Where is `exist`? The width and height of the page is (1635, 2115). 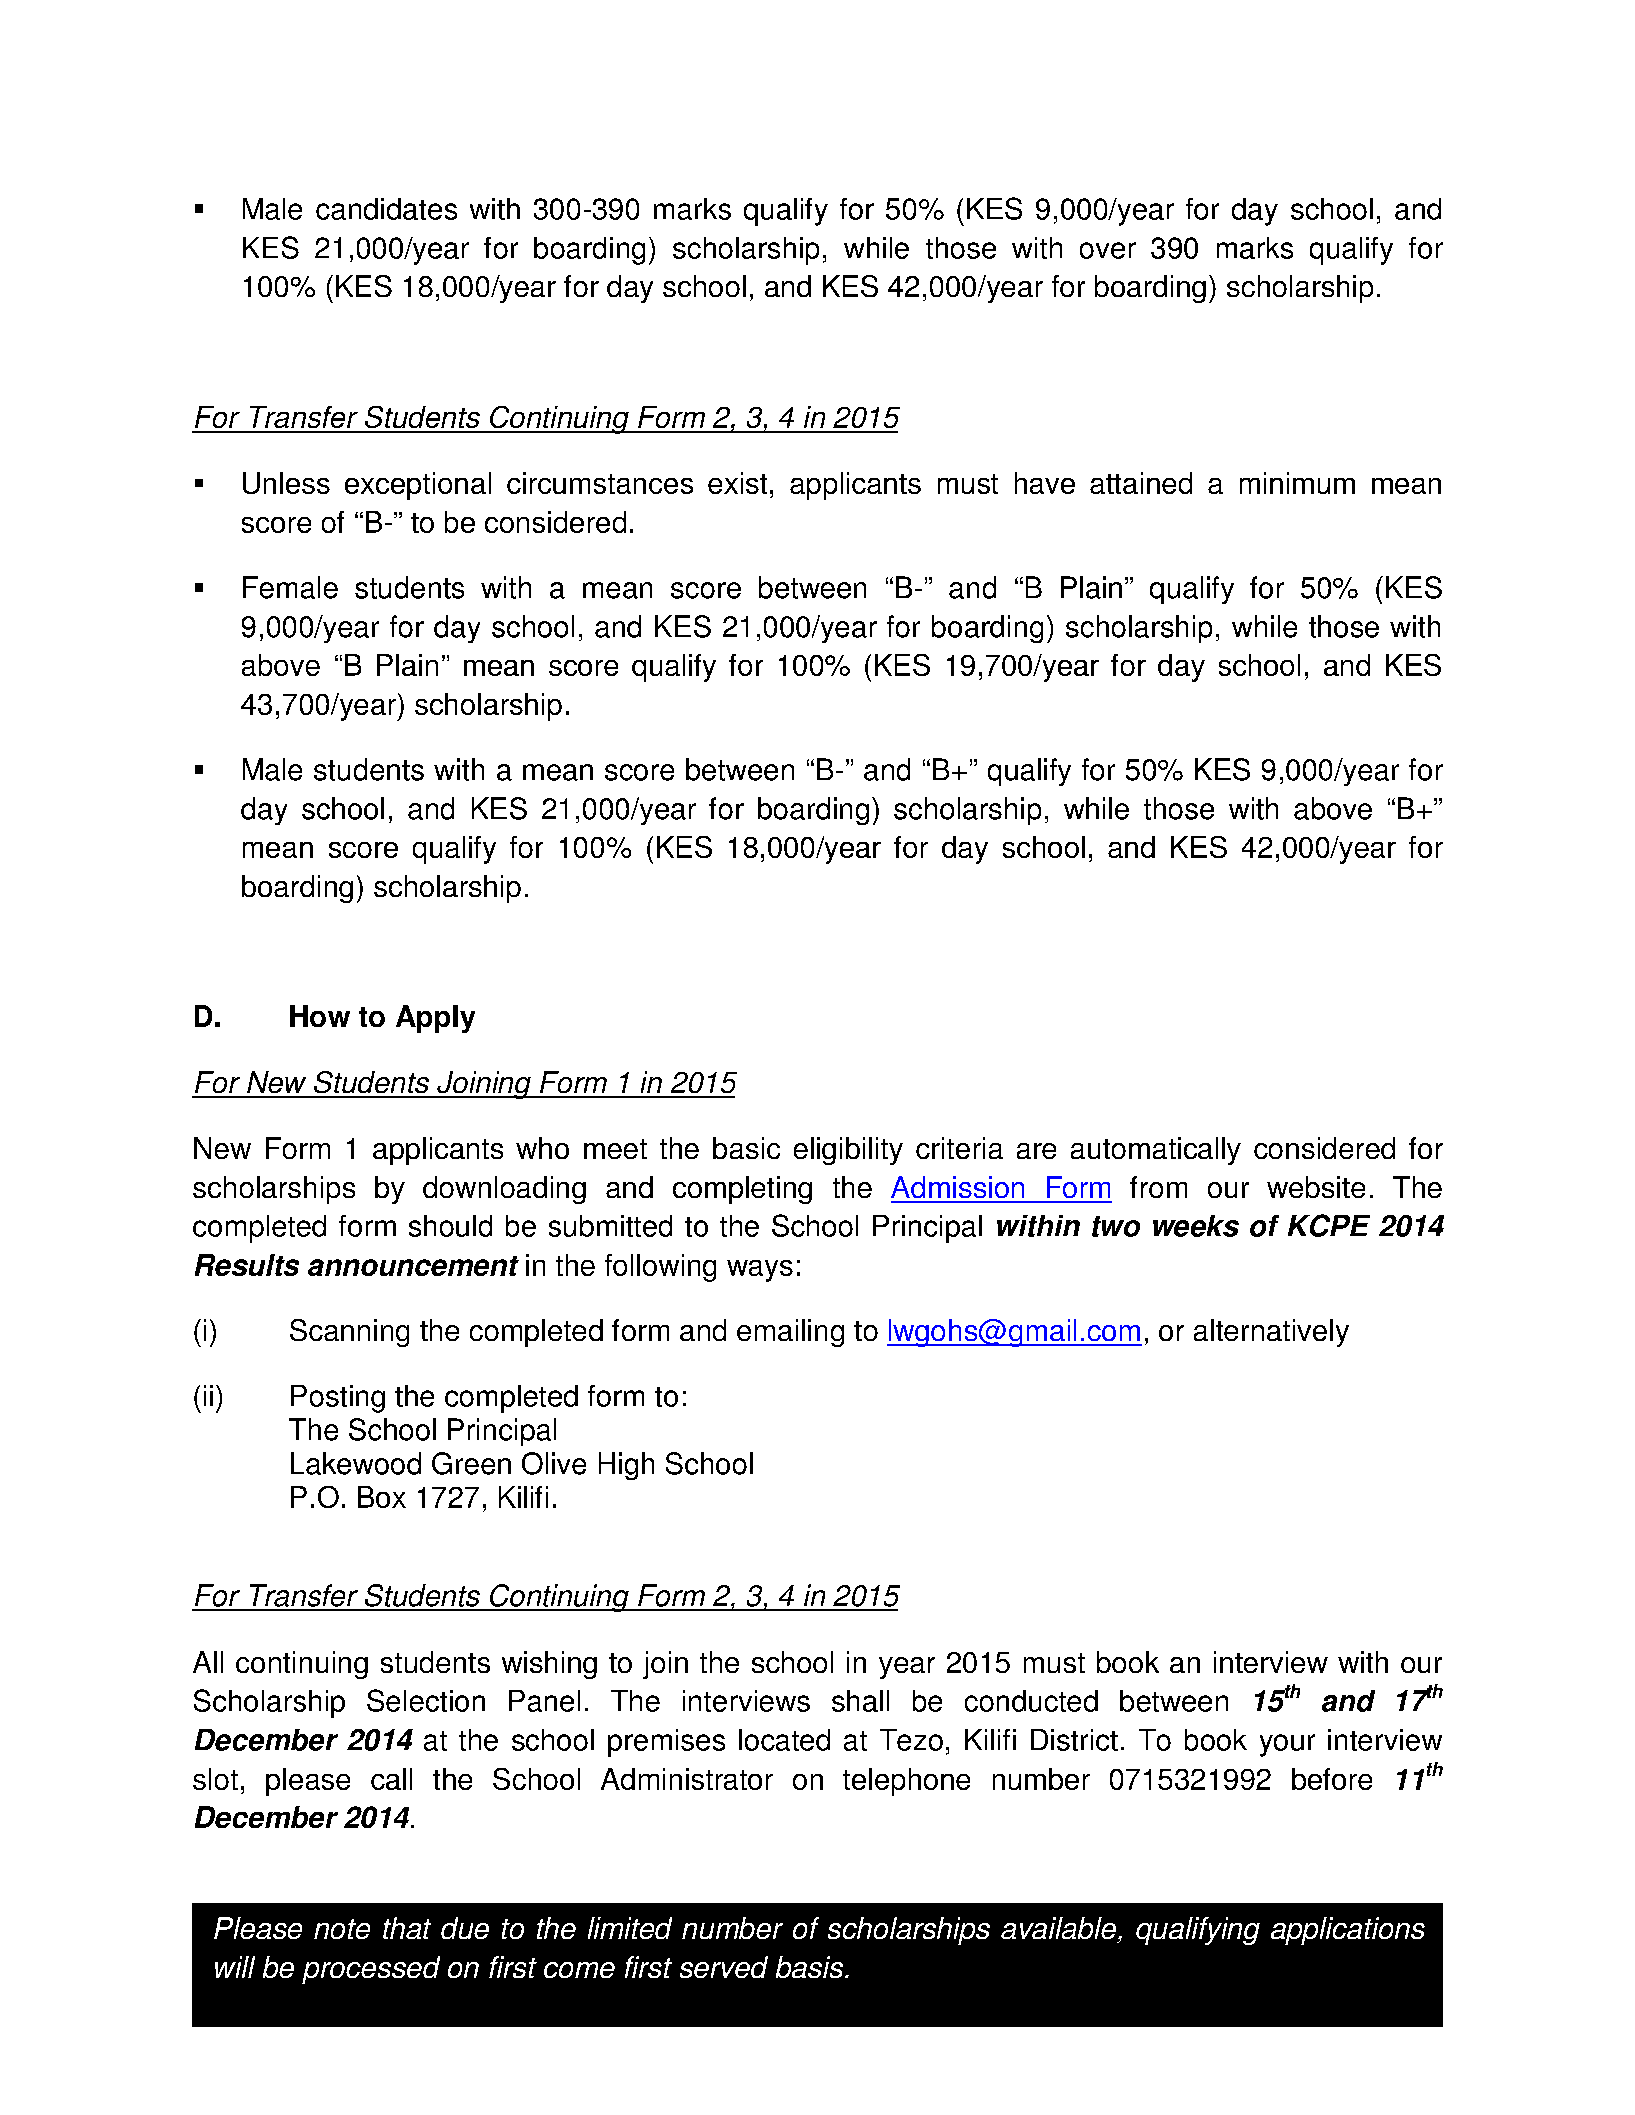
exist is located at coordinates (737, 483).
